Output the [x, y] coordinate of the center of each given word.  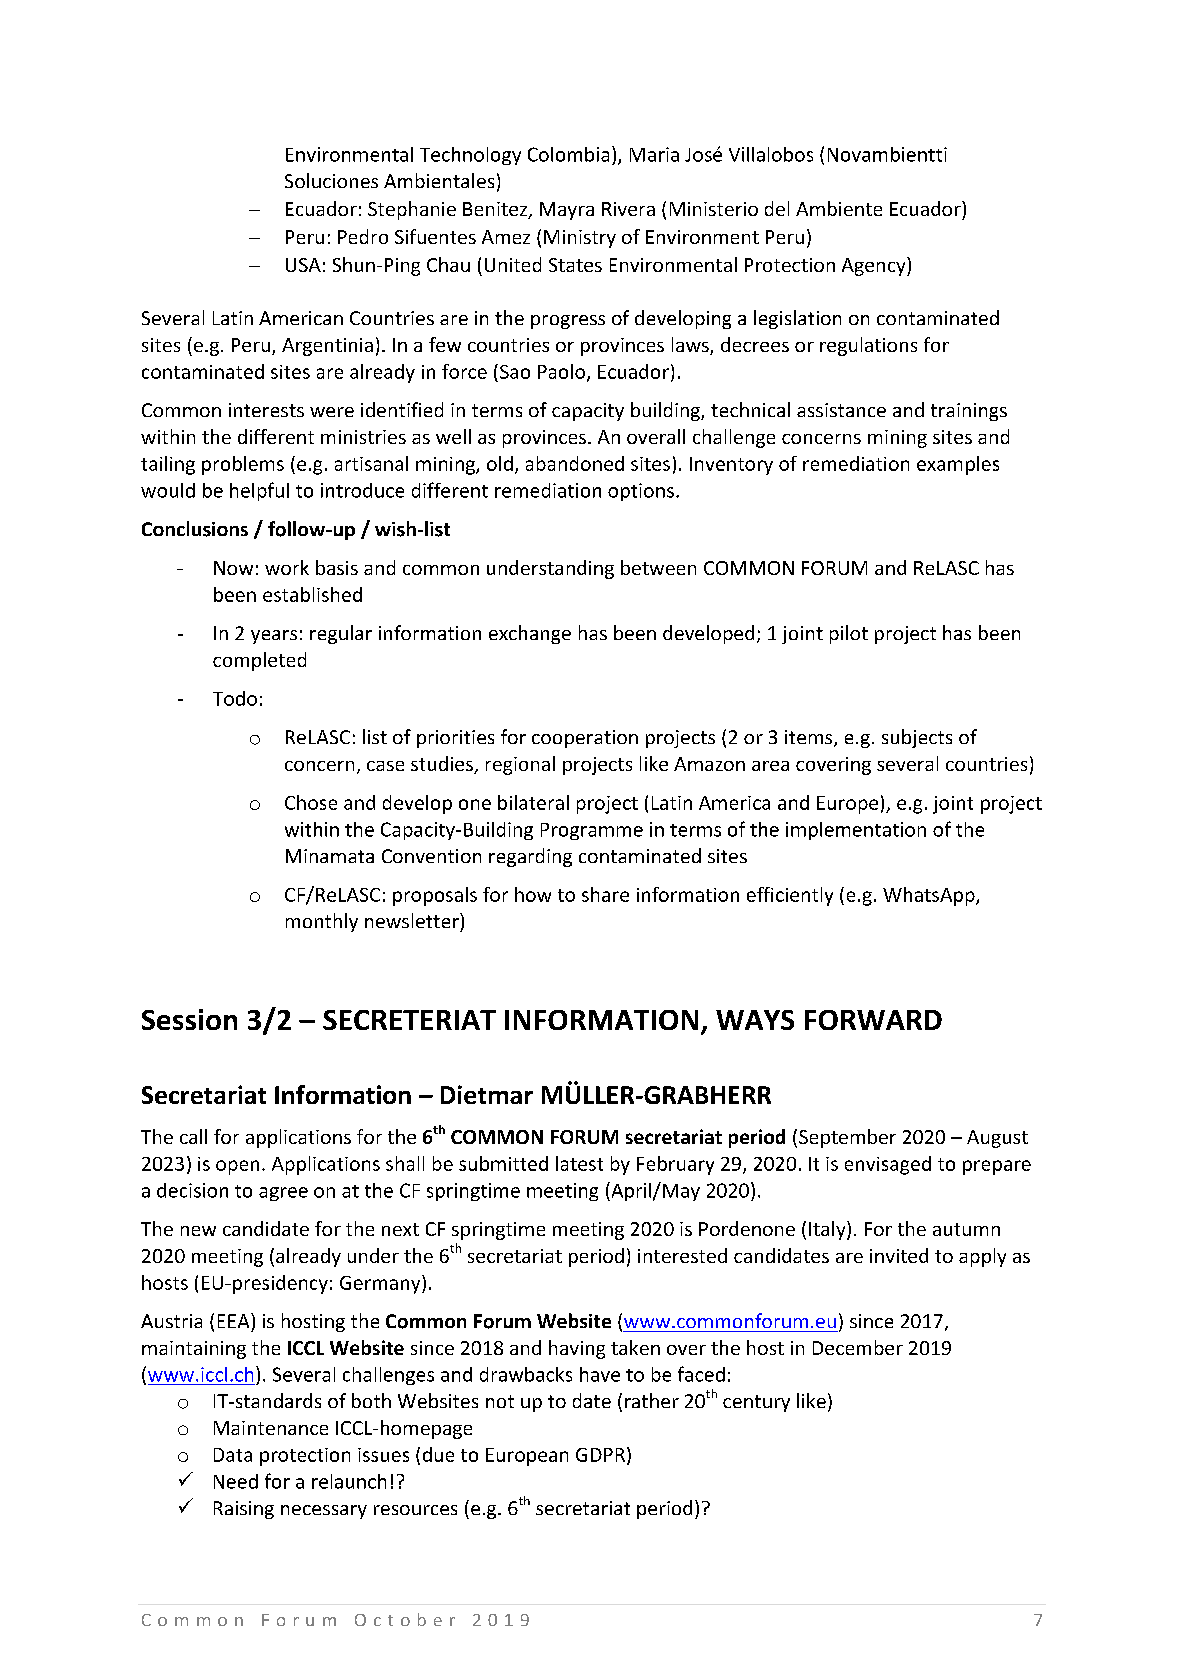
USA [303, 265]
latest [579, 1163]
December [858, 1347]
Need [236, 1481]
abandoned [575, 463]
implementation [856, 831]
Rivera [628, 209]
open [237, 1167]
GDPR [600, 1455]
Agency [875, 266]
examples [958, 465]
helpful [259, 491]
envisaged [888, 1165]
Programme [592, 831]
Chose [311, 802]
